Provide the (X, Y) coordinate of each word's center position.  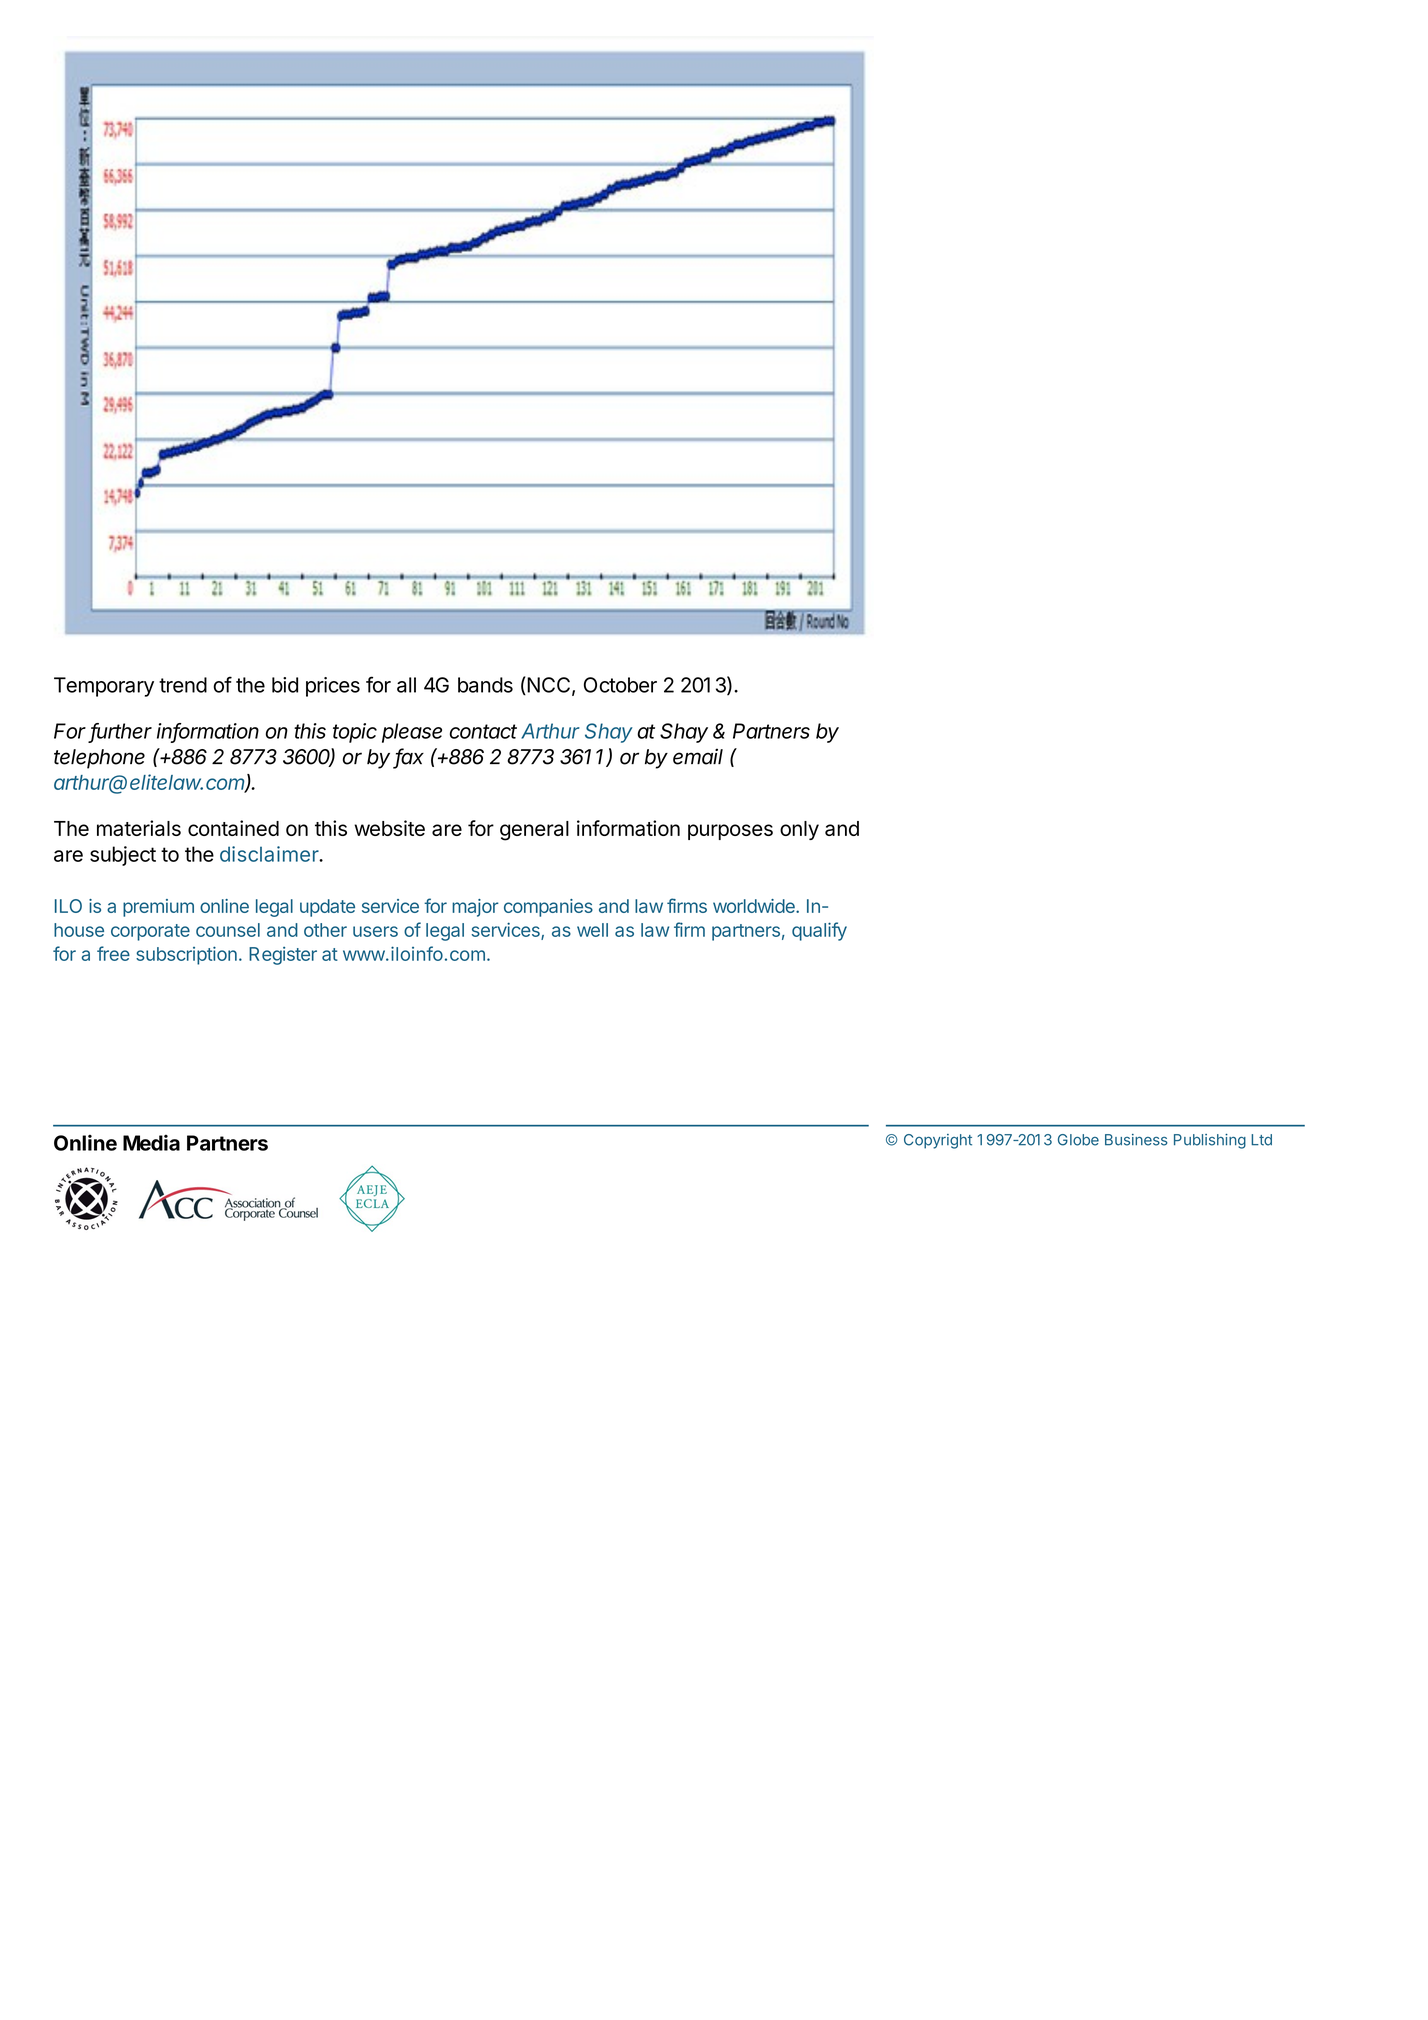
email (698, 756)
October (620, 685)
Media (151, 1143)
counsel (228, 930)
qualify (819, 931)
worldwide (755, 906)
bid (285, 685)
